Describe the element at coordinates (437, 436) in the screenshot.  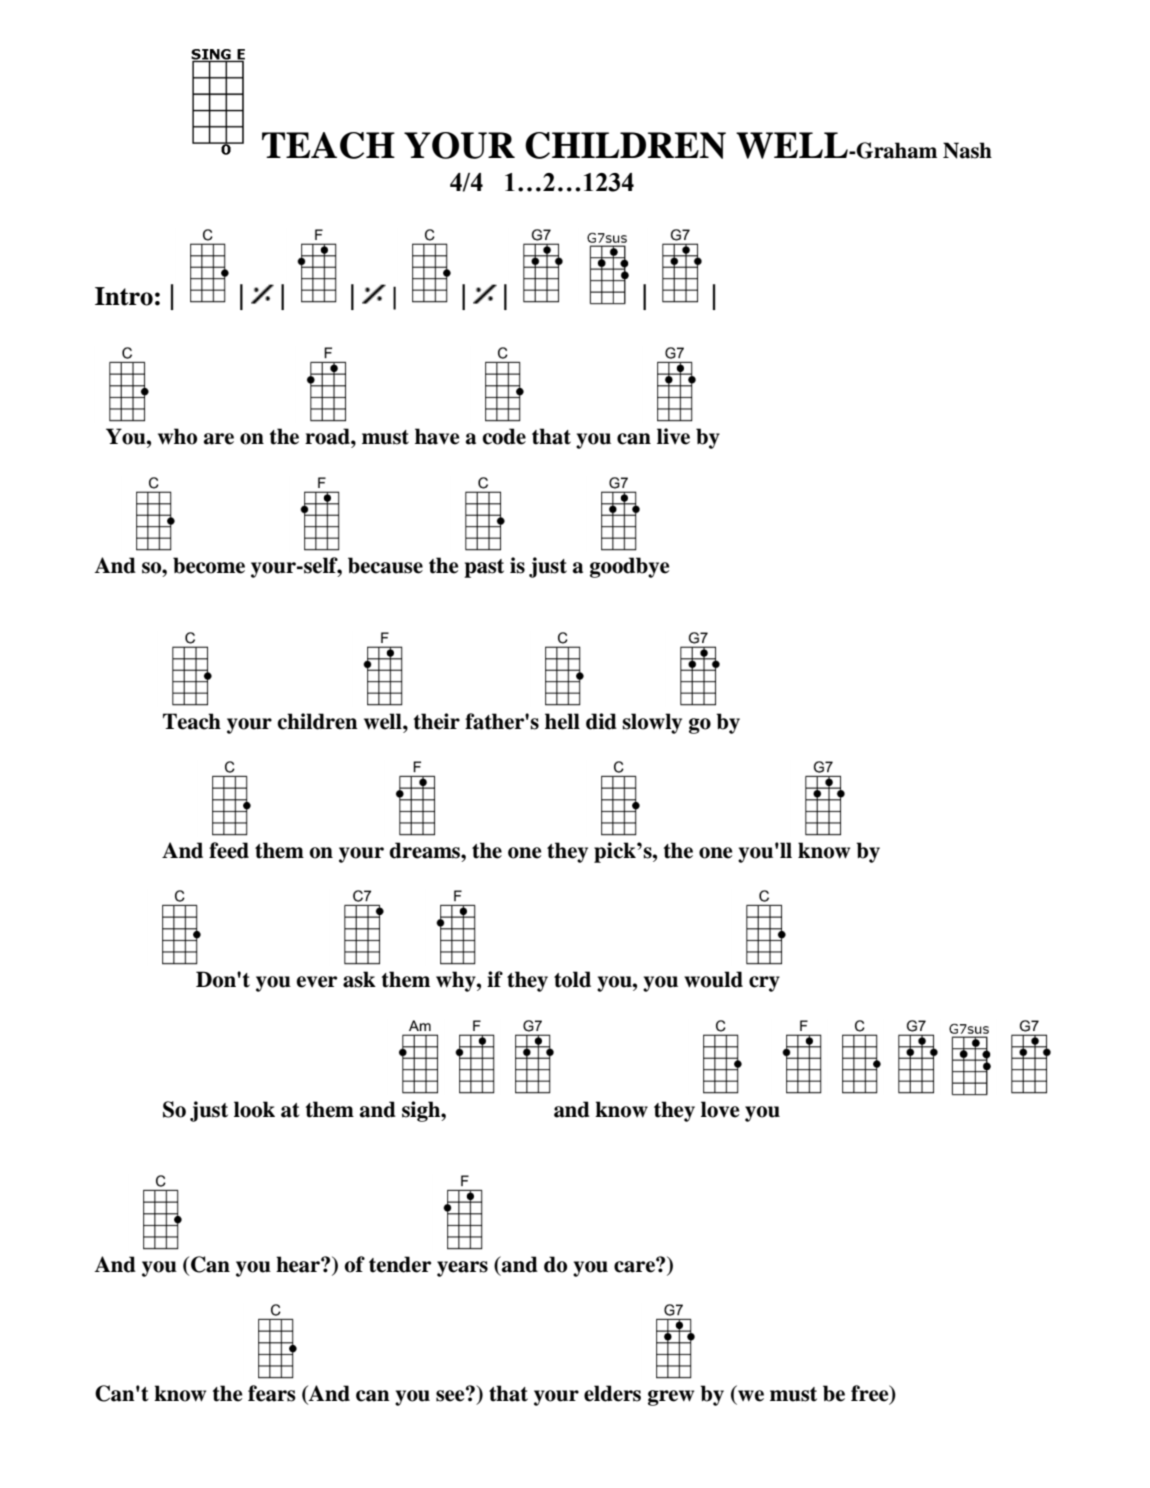
I see `have` at that location.
